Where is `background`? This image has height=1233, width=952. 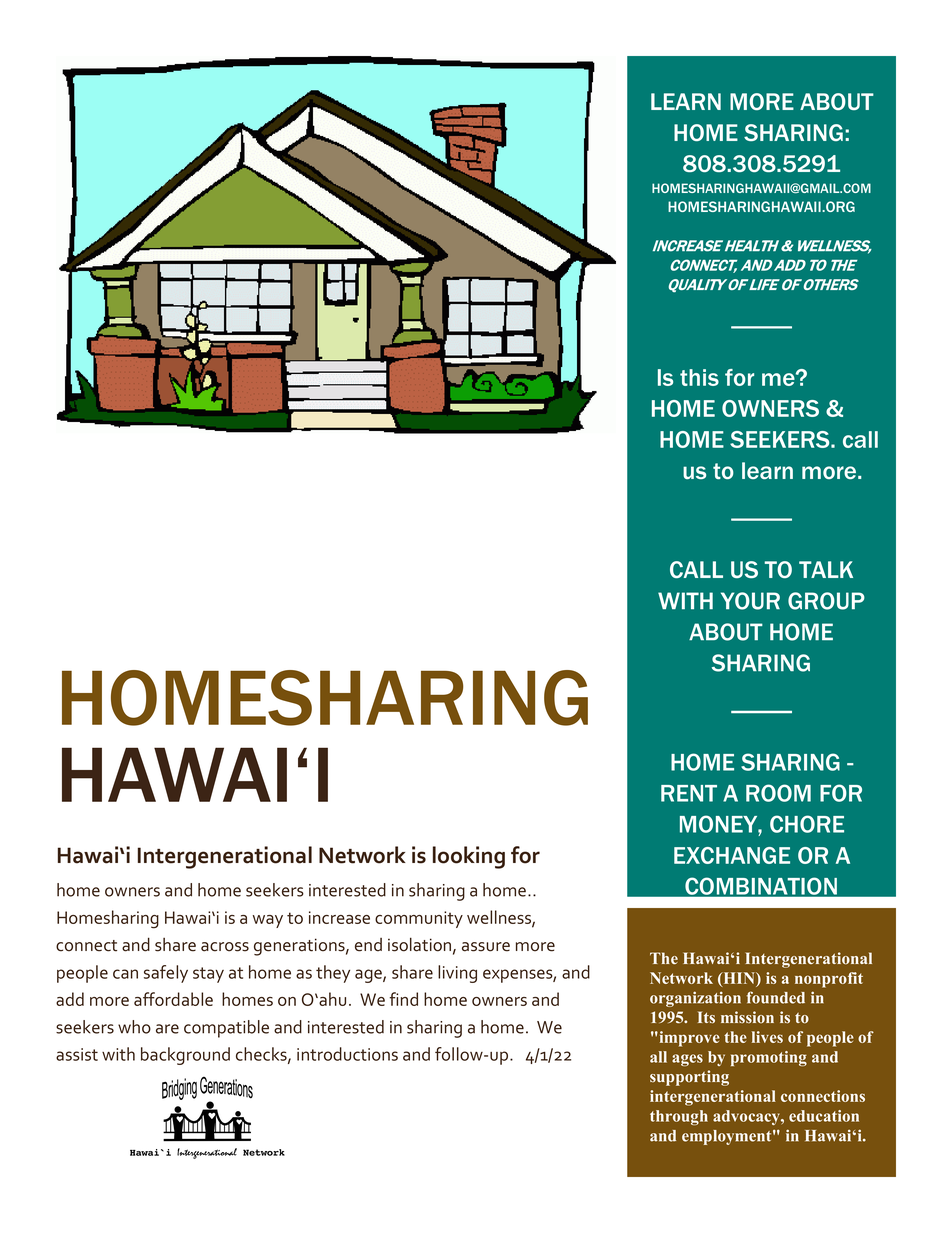
background is located at coordinates (185, 1056).
